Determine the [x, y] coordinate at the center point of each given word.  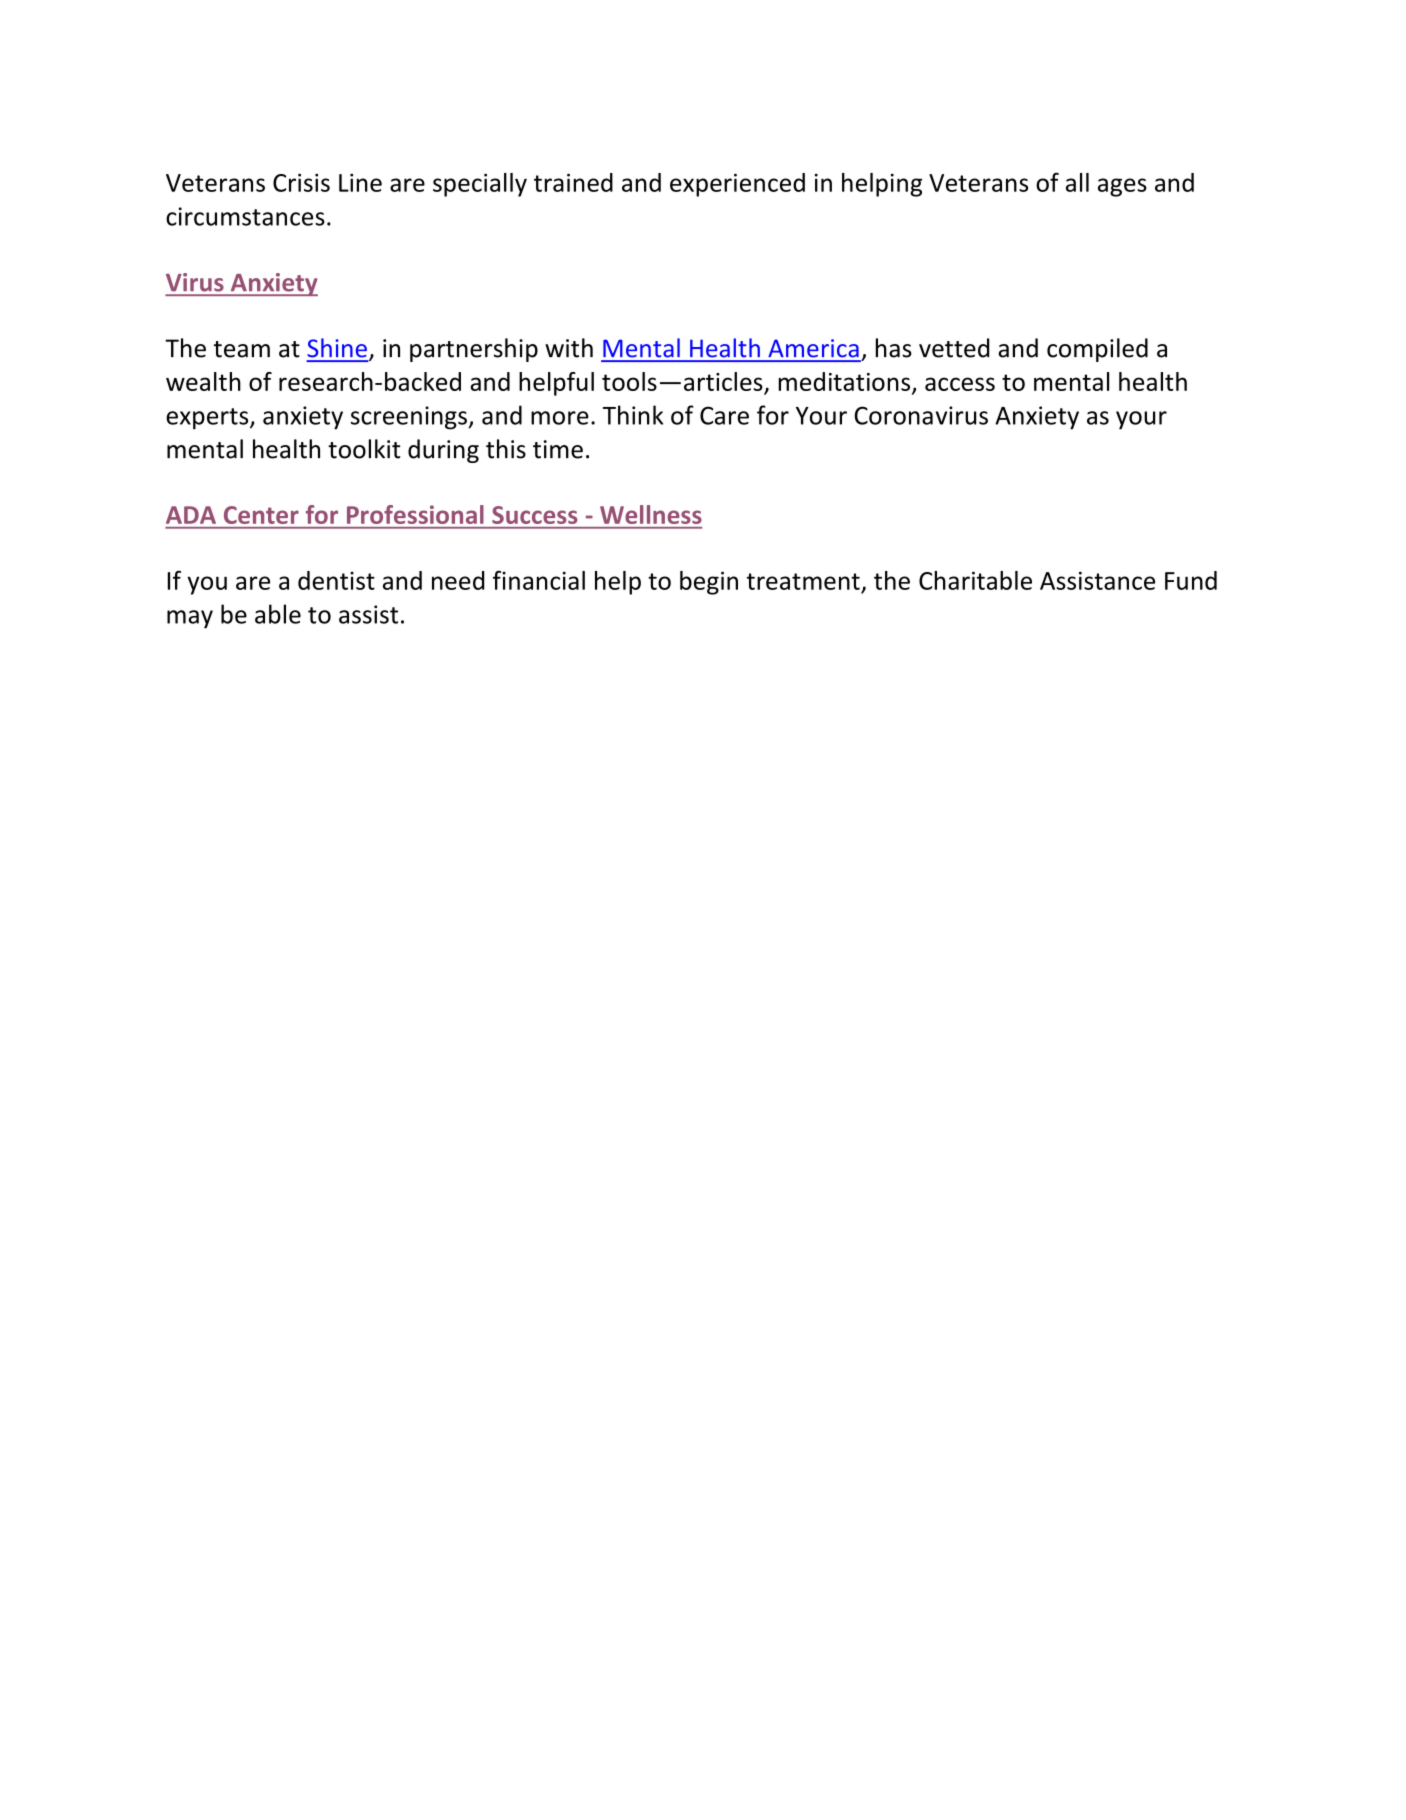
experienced [737, 185]
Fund [1191, 580]
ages [1122, 187]
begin [709, 583]
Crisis [301, 182]
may [190, 619]
